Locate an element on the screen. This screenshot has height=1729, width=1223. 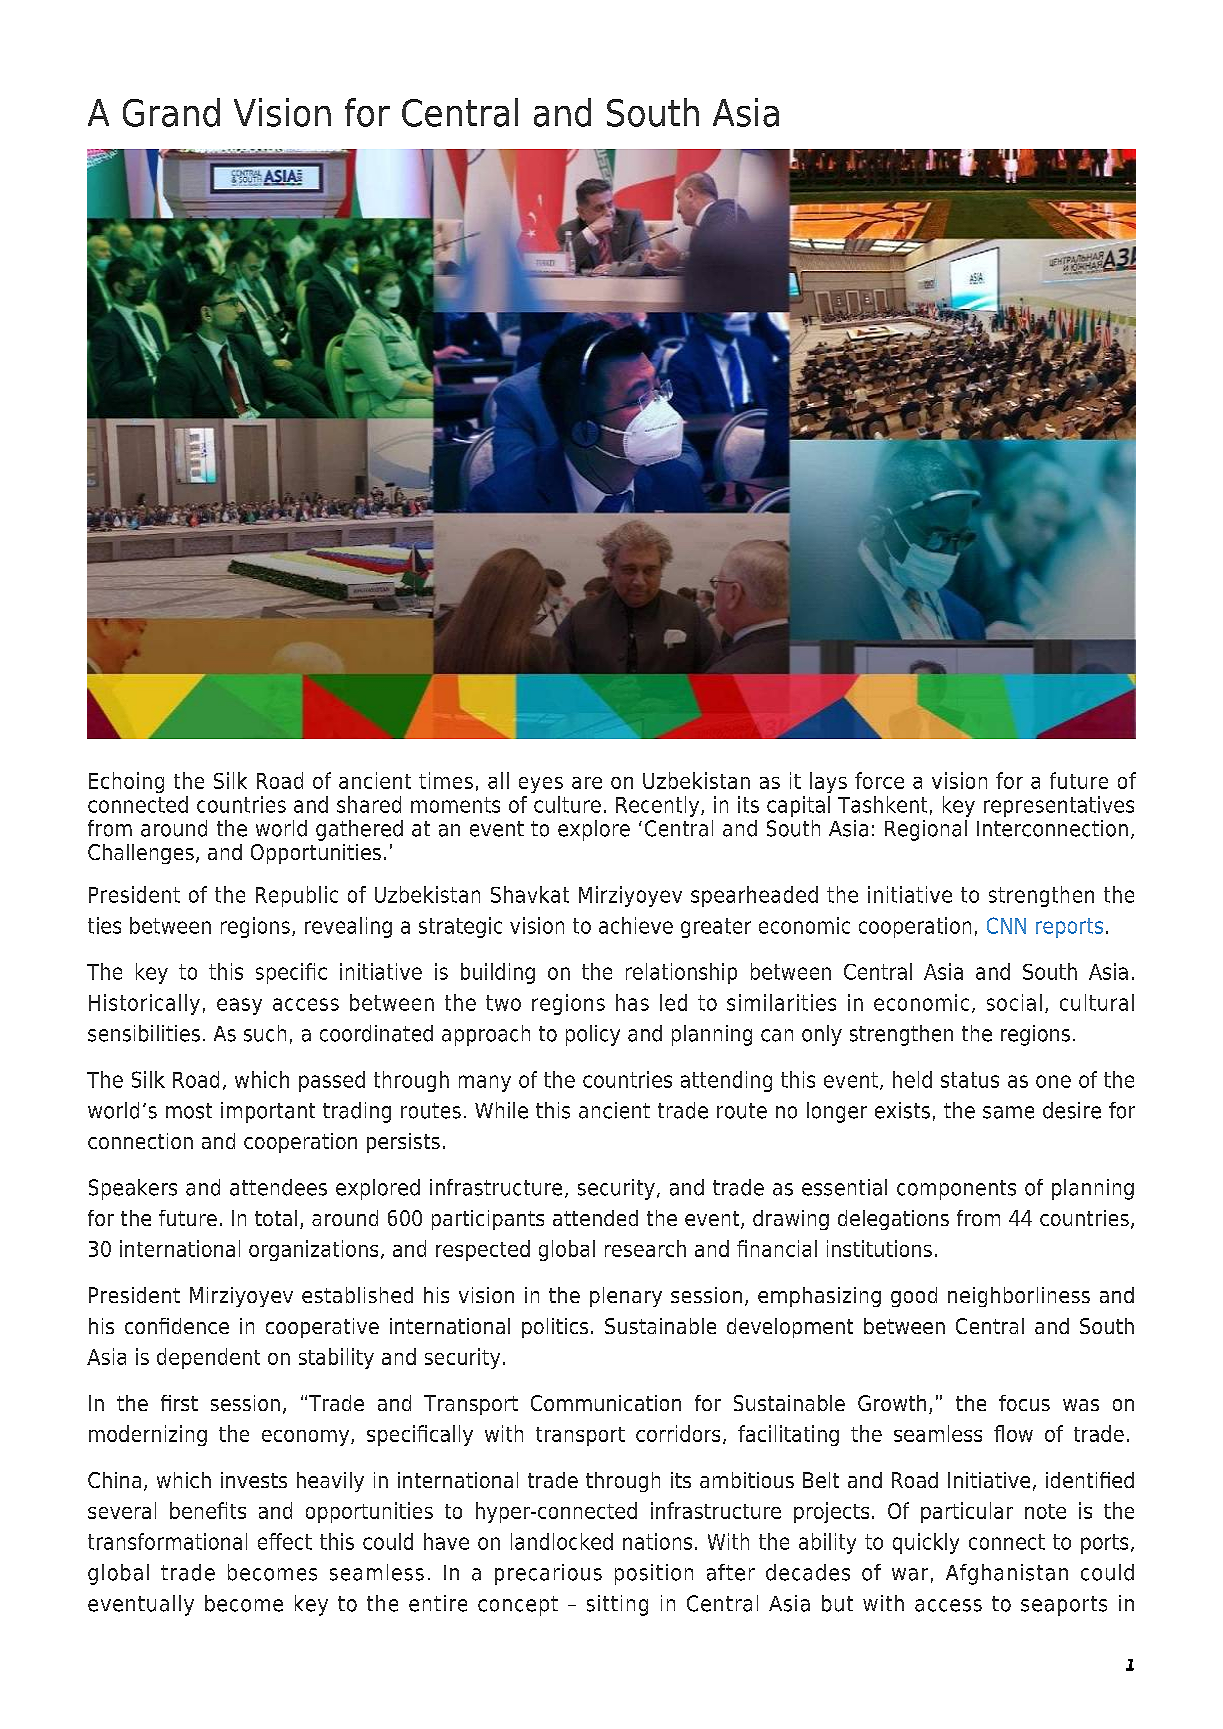
policy is located at coordinates (593, 1035).
